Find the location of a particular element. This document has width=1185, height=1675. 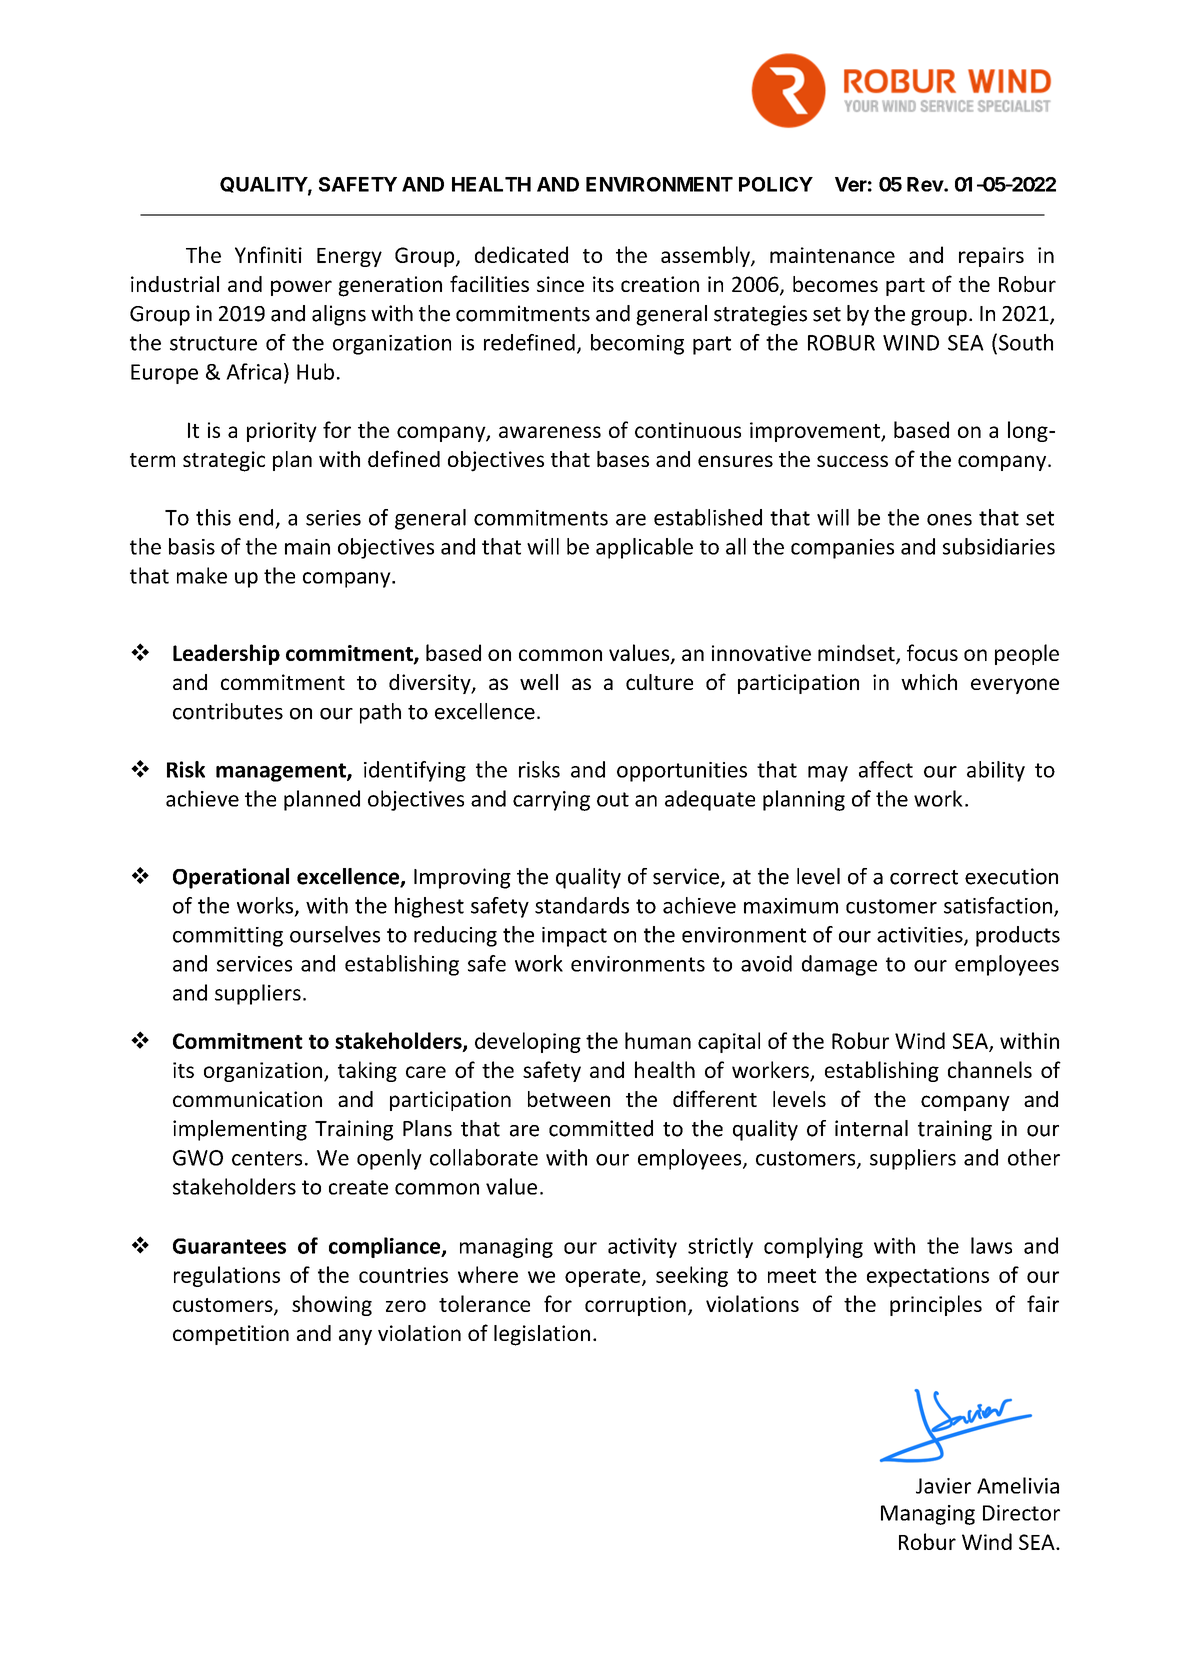

priority is located at coordinates (282, 432).
